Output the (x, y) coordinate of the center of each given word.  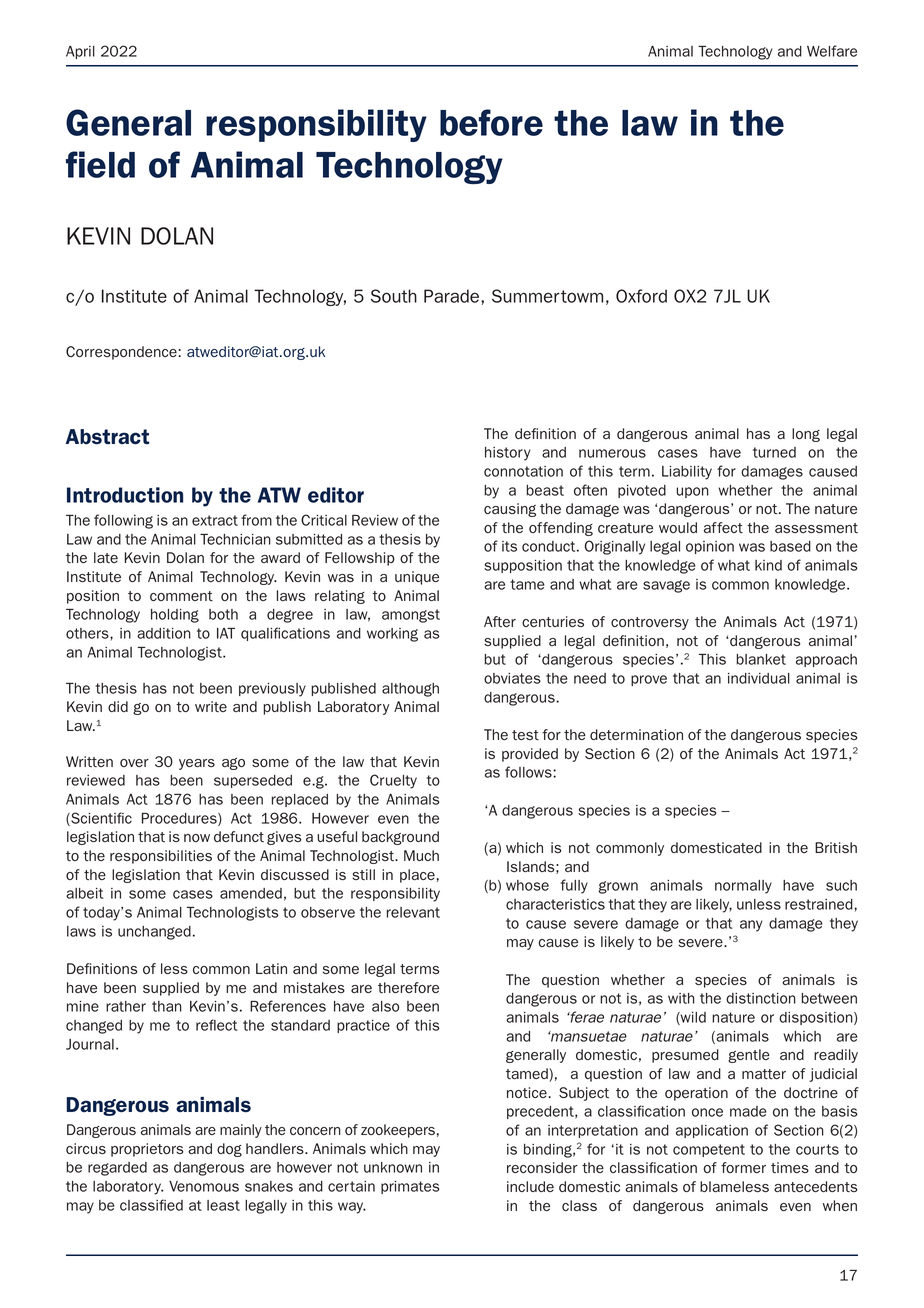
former (743, 1167)
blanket (761, 659)
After (500, 621)
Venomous (204, 1186)
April (80, 52)
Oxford (641, 296)
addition (164, 633)
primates (410, 1187)
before (491, 122)
